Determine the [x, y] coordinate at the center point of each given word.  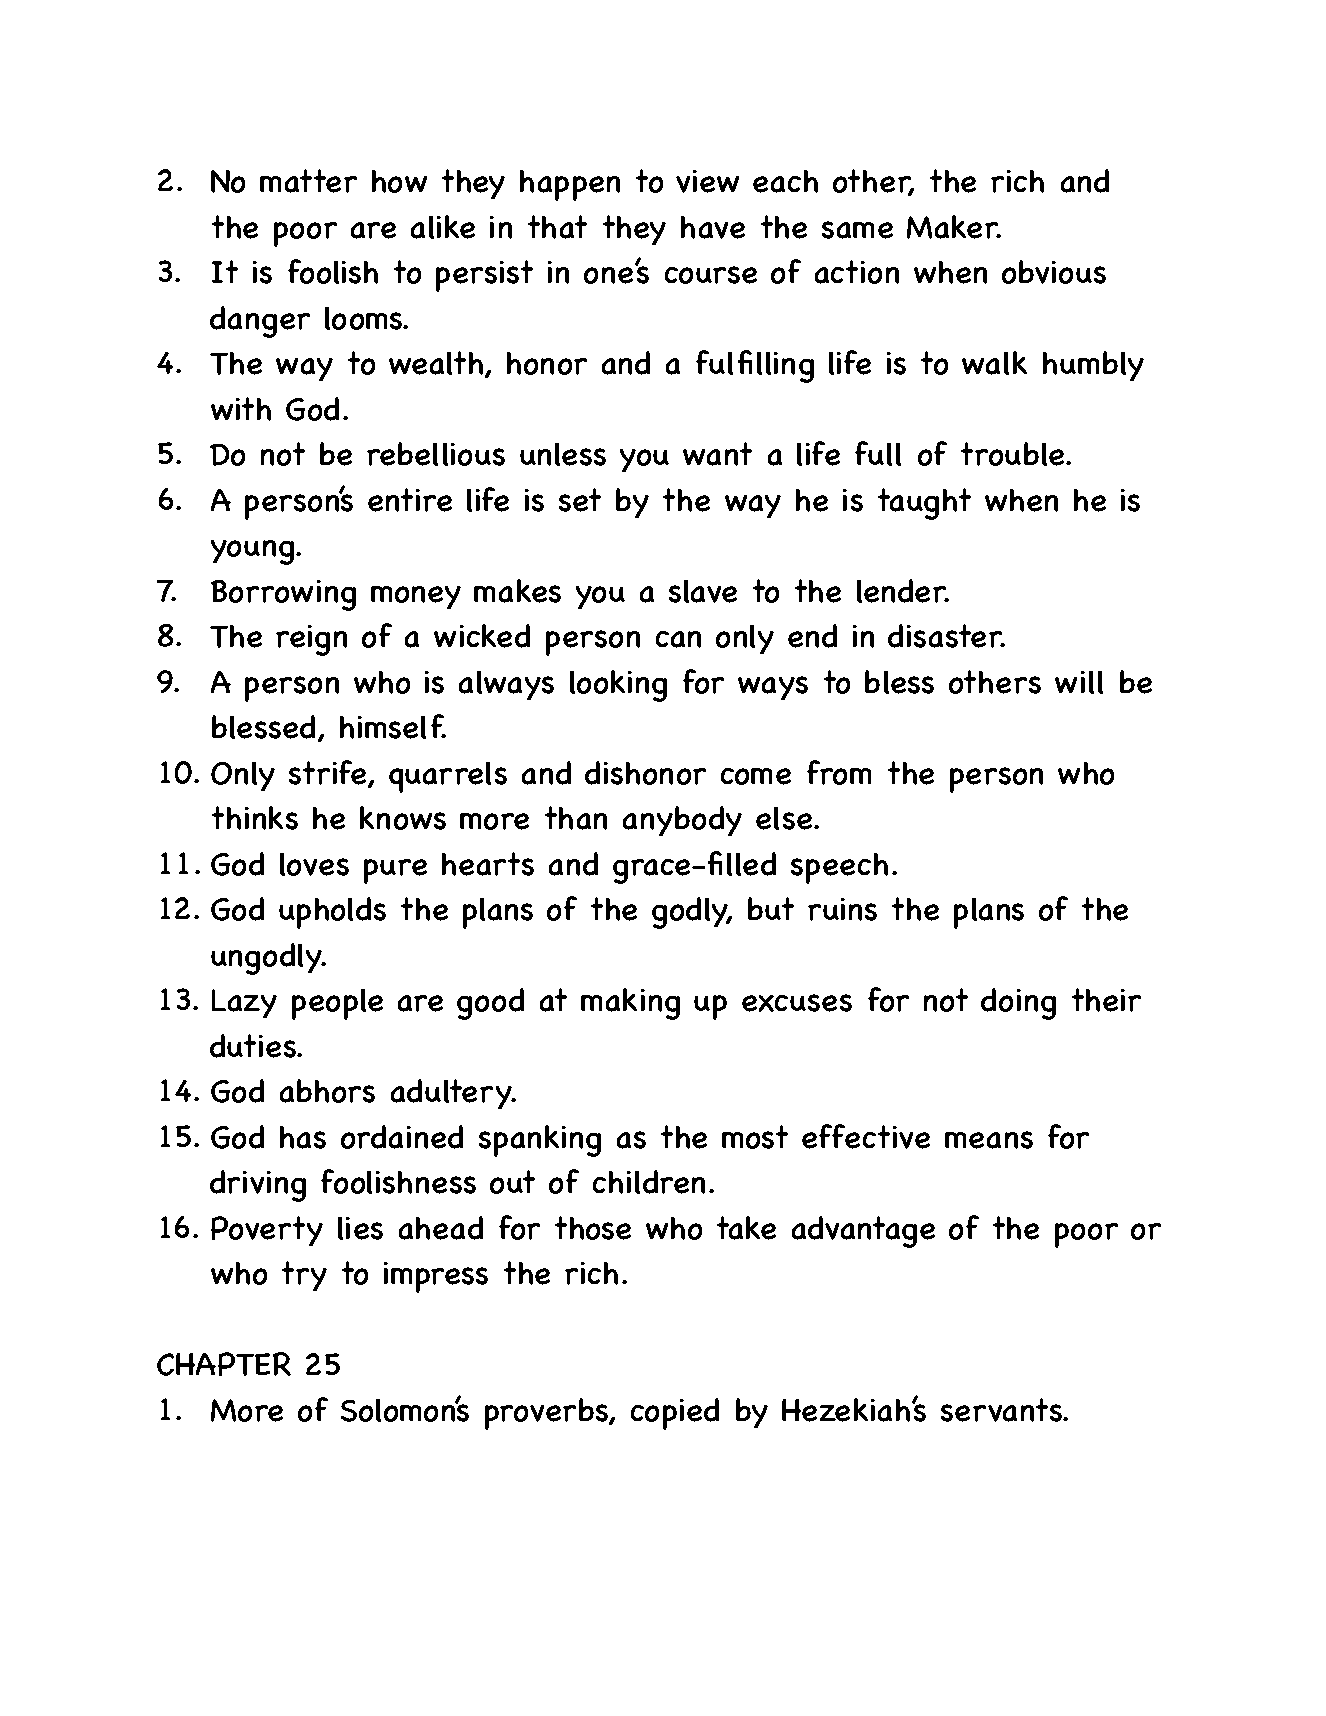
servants [1002, 1410]
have [713, 227]
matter [309, 181]
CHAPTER [224, 1364]
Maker [954, 227]
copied [674, 1414]
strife [329, 773]
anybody [682, 821]
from [839, 772]
